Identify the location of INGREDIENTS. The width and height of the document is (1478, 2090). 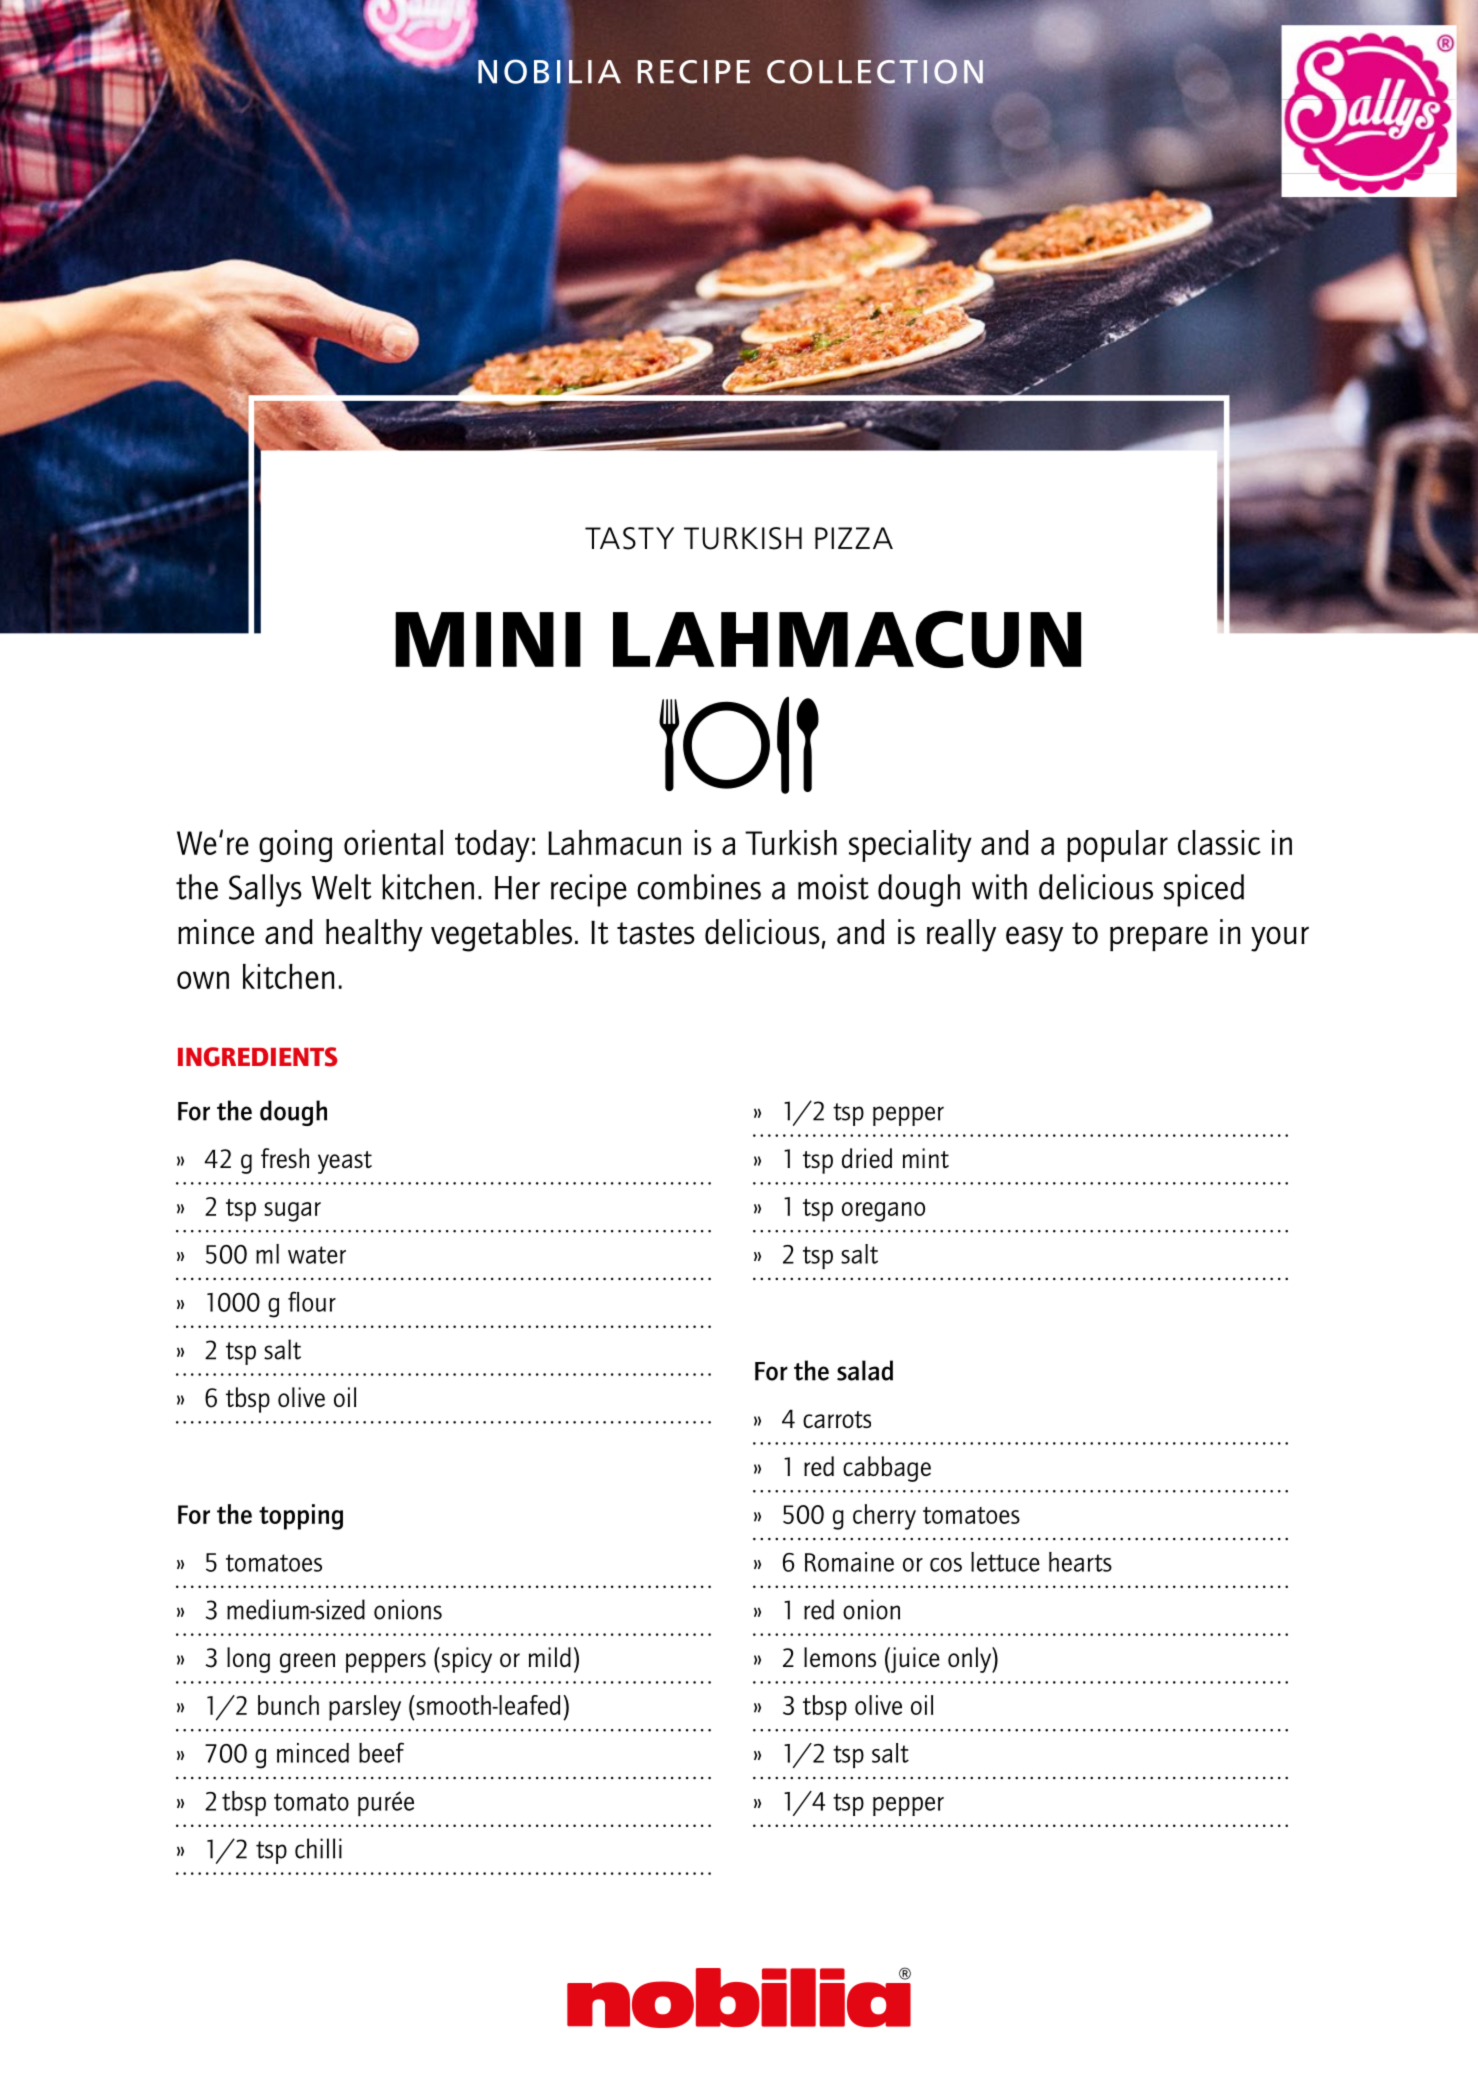
(258, 1057).
